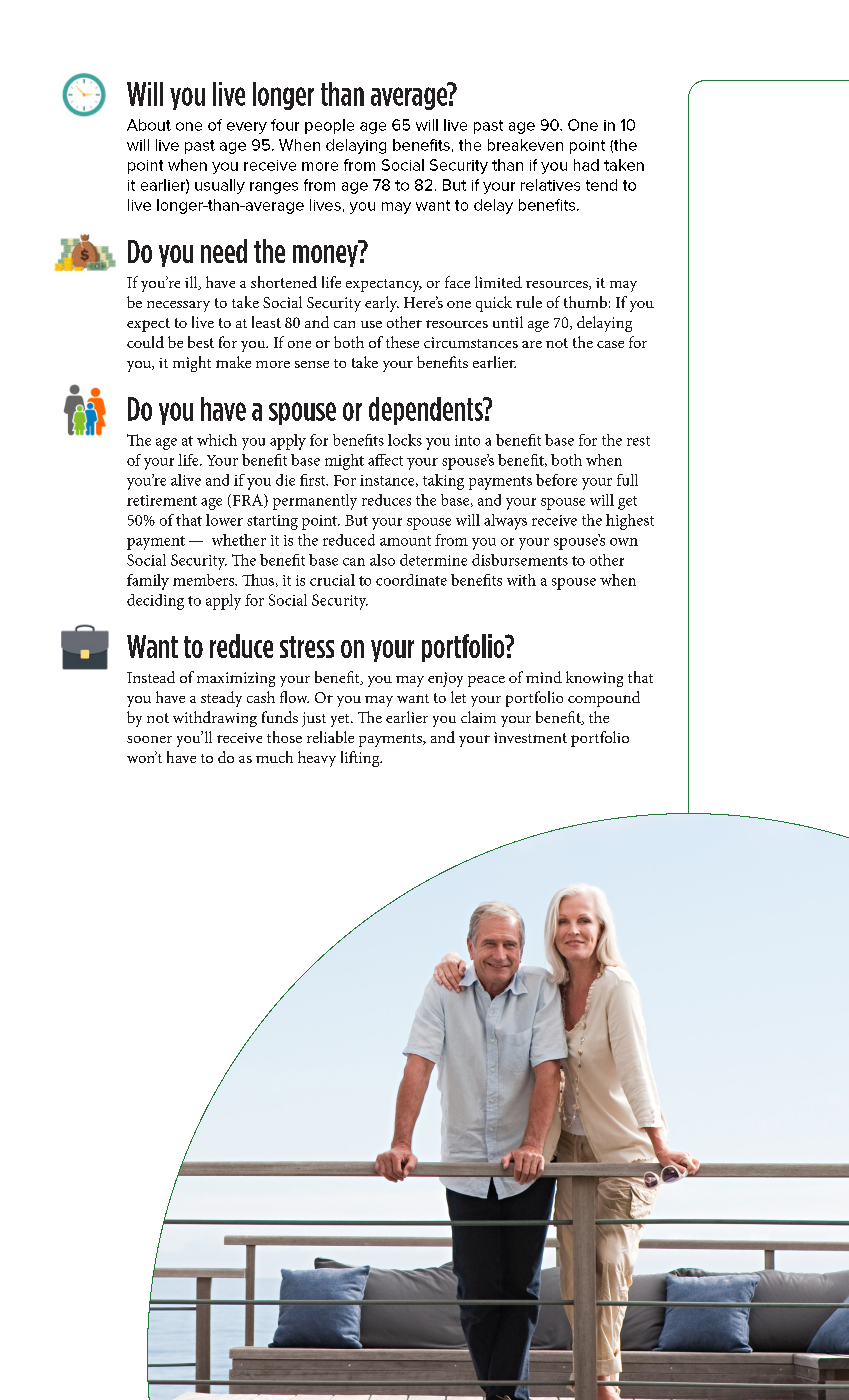  I want to click on every, so click(247, 128).
